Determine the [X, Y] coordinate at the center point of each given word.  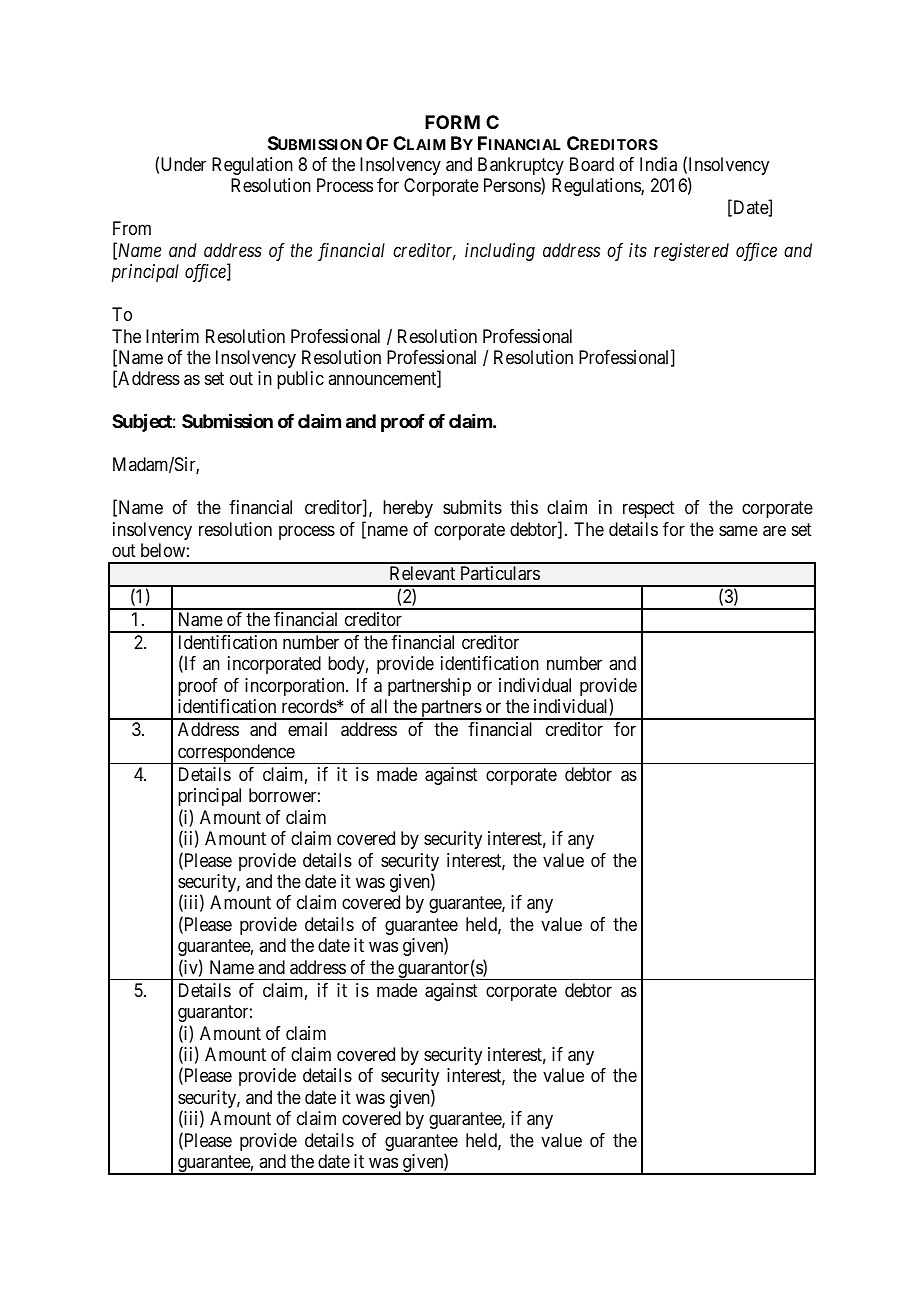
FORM [452, 122]
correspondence [236, 754]
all [379, 706]
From [132, 228]
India [658, 164]
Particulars [500, 573]
